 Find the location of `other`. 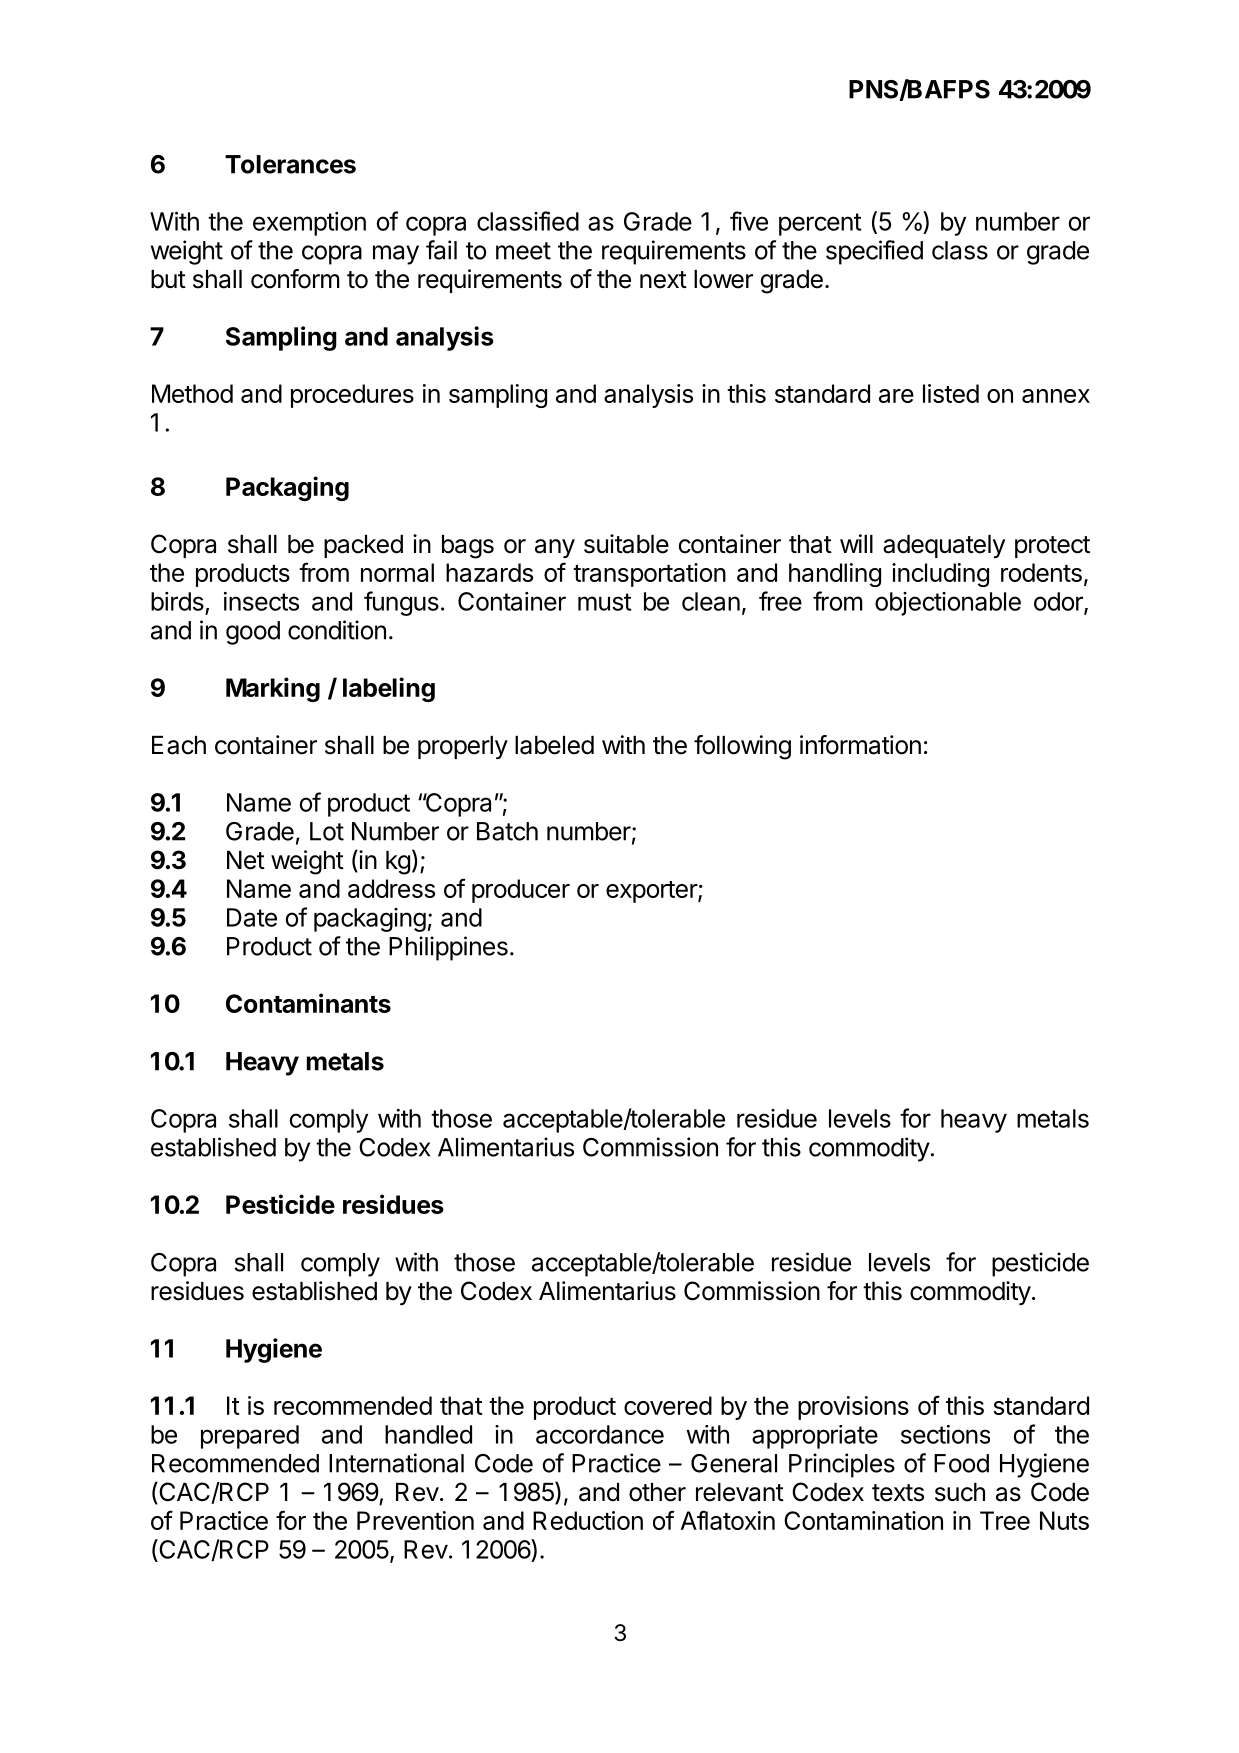

other is located at coordinates (657, 1492).
